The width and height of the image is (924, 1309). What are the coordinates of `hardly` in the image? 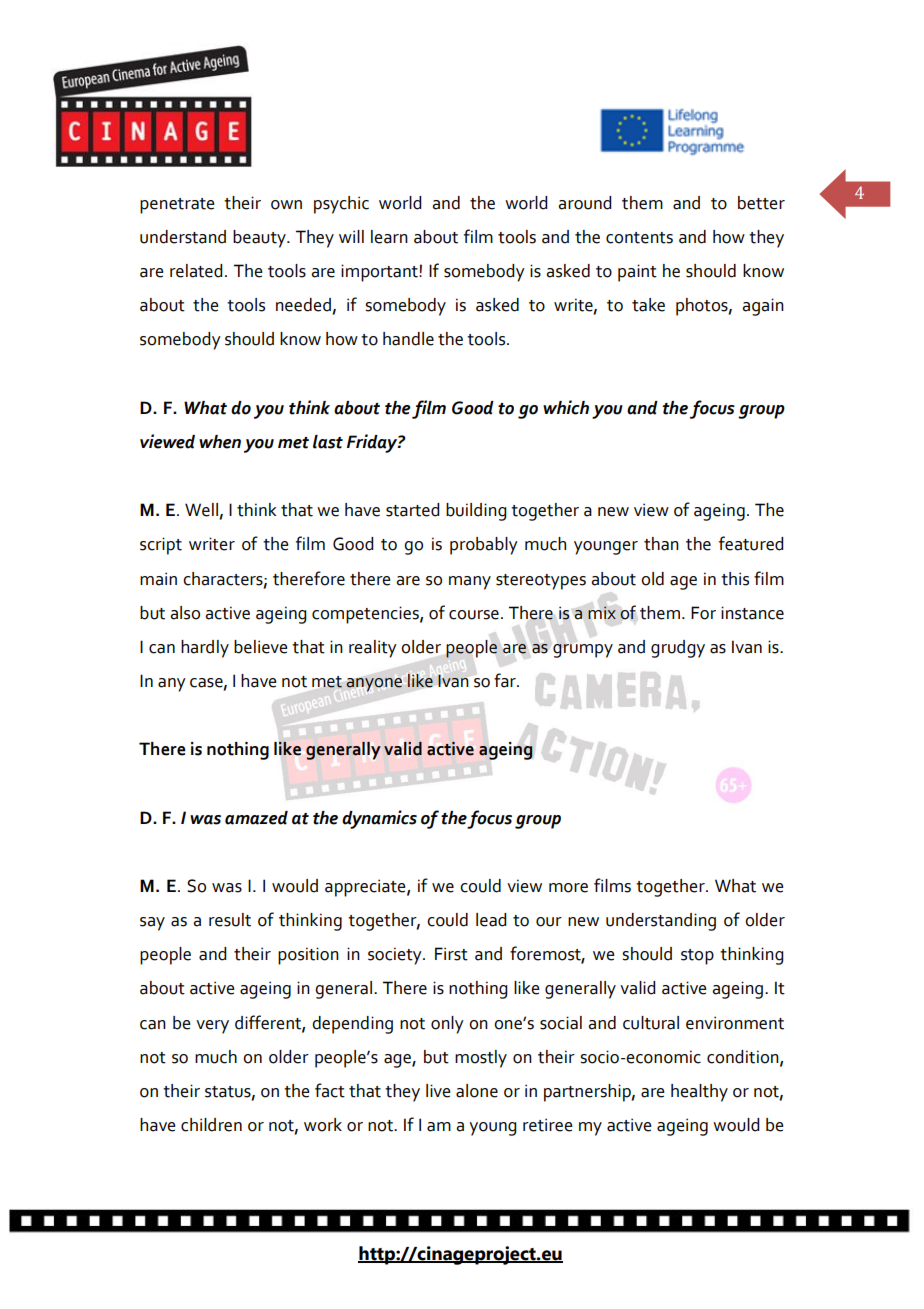 It's located at (205, 649).
